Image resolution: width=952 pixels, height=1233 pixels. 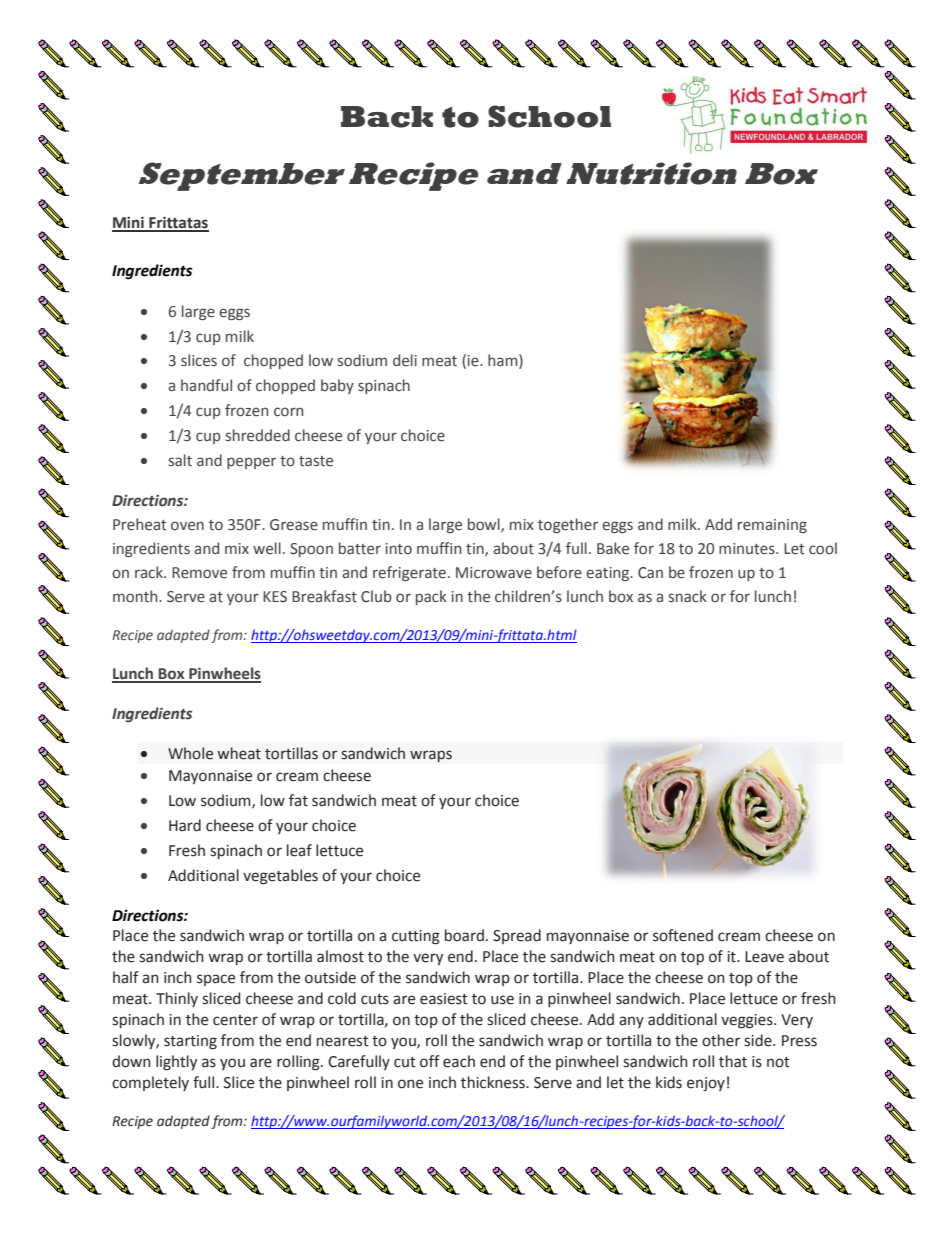 What do you see at coordinates (299, 850) in the screenshot?
I see `leaf` at bounding box center [299, 850].
